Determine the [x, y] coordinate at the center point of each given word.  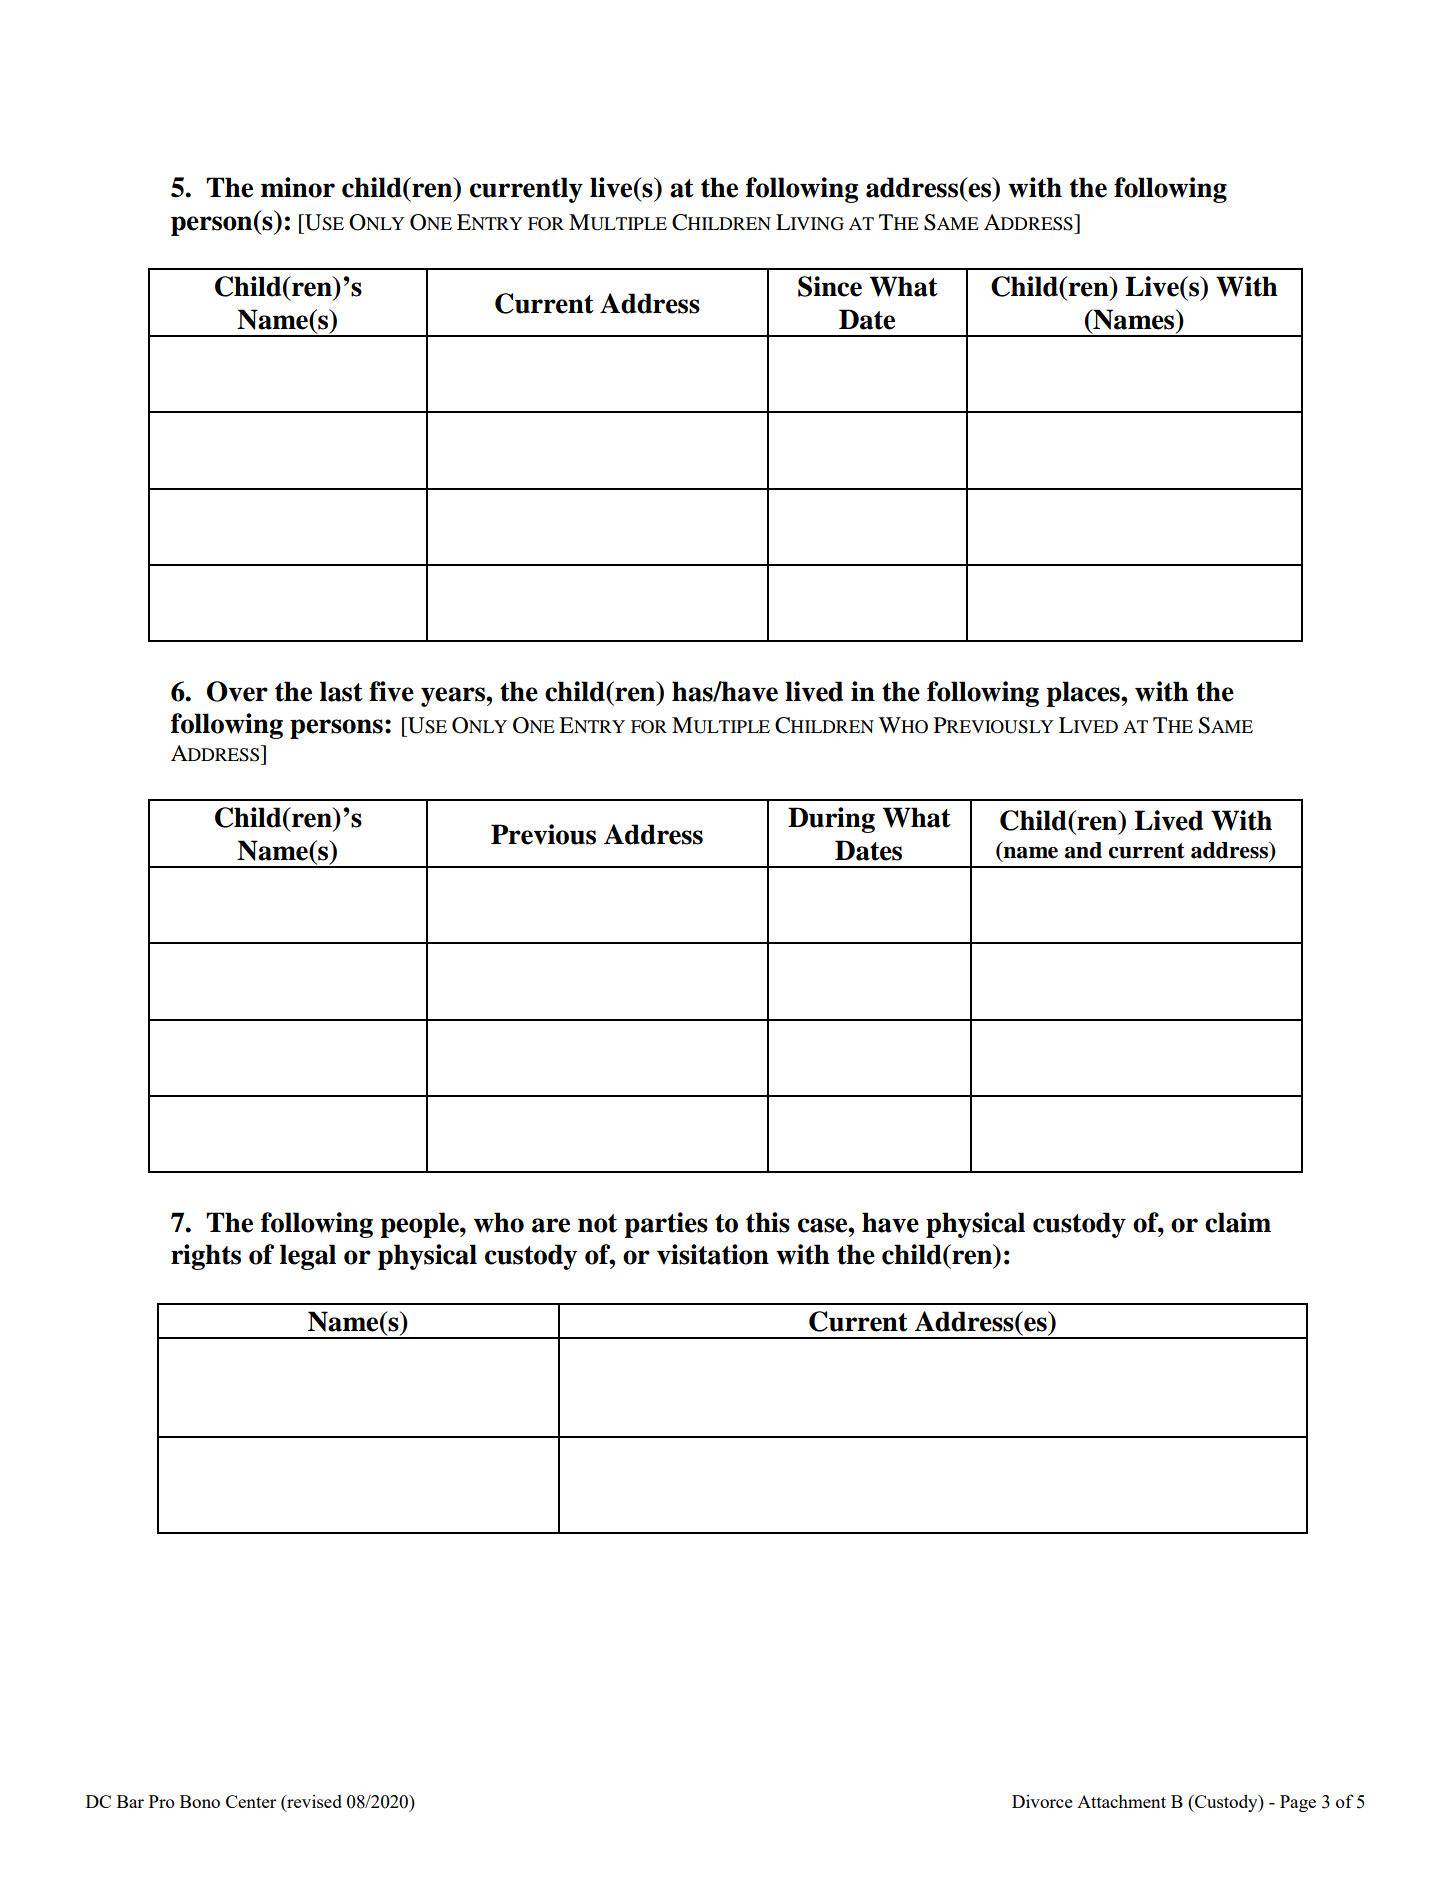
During [831, 820]
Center [251, 1801]
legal [308, 1257]
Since [830, 286]
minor [298, 187]
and [1083, 850]
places [1084, 694]
